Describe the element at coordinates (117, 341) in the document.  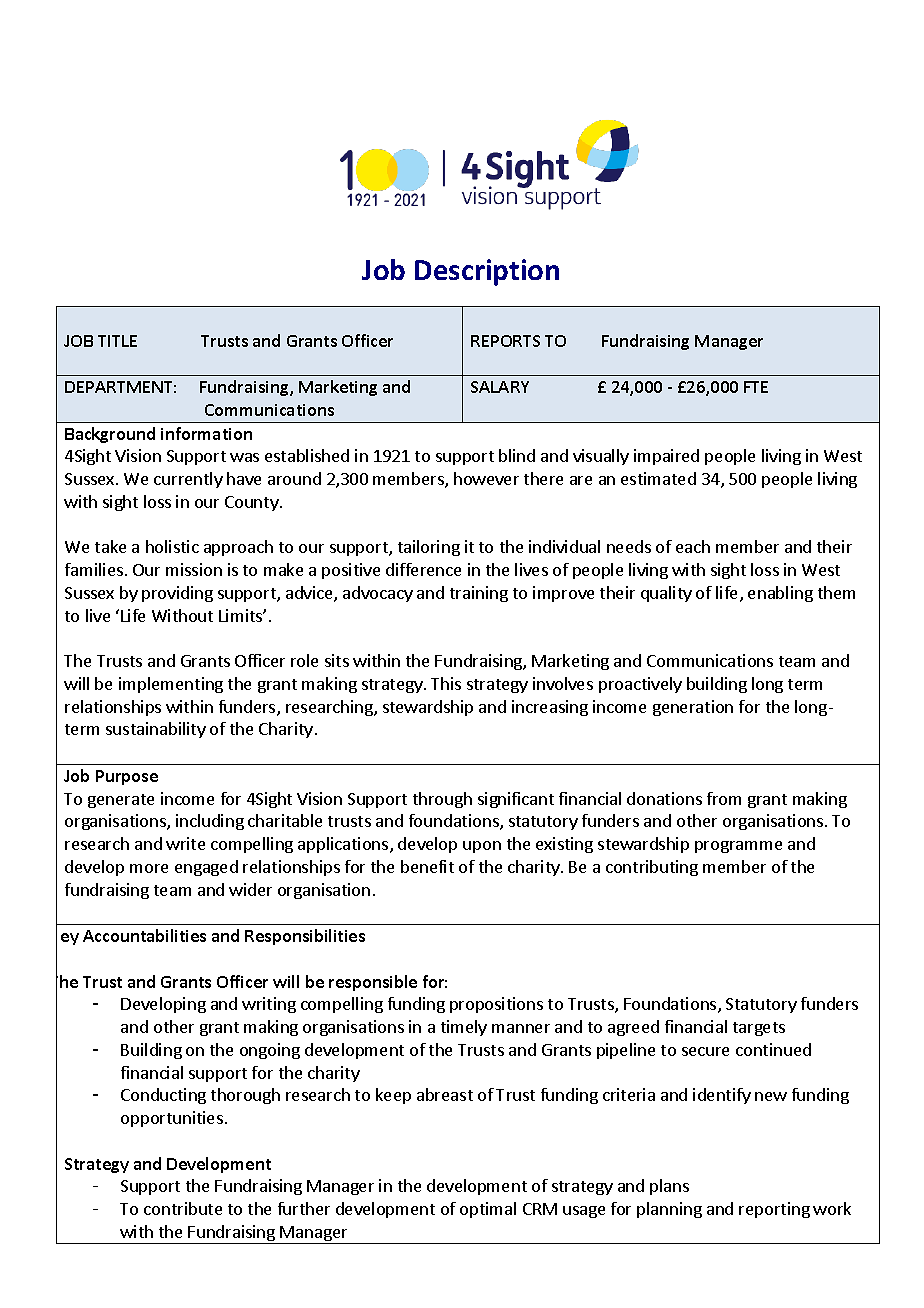
I see `TITLE` at that location.
